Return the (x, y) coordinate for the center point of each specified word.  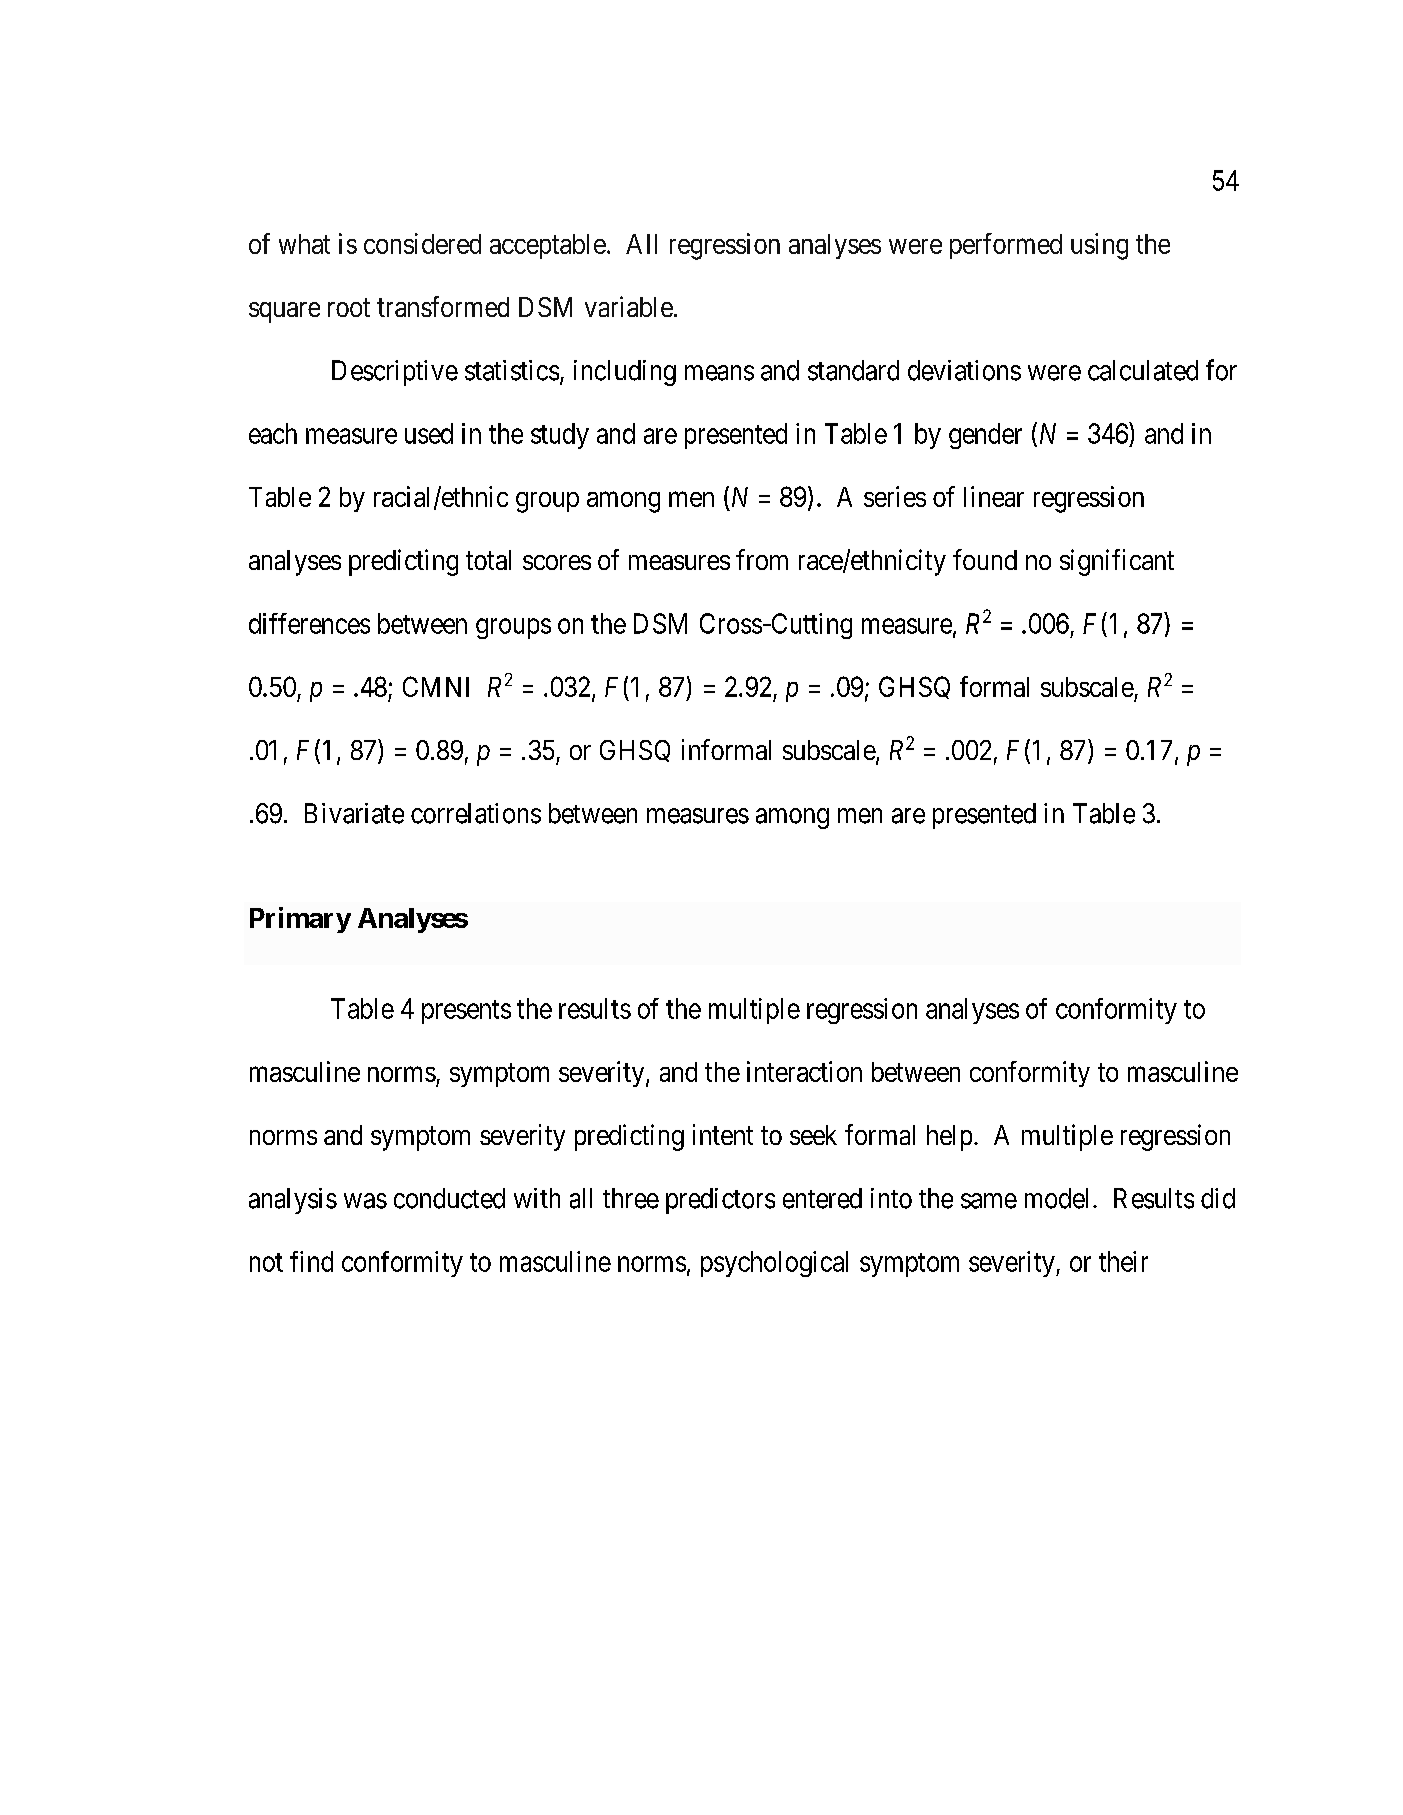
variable (629, 306)
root (349, 308)
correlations (476, 813)
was (365, 1201)
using (1099, 246)
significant (1117, 562)
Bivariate (354, 813)
